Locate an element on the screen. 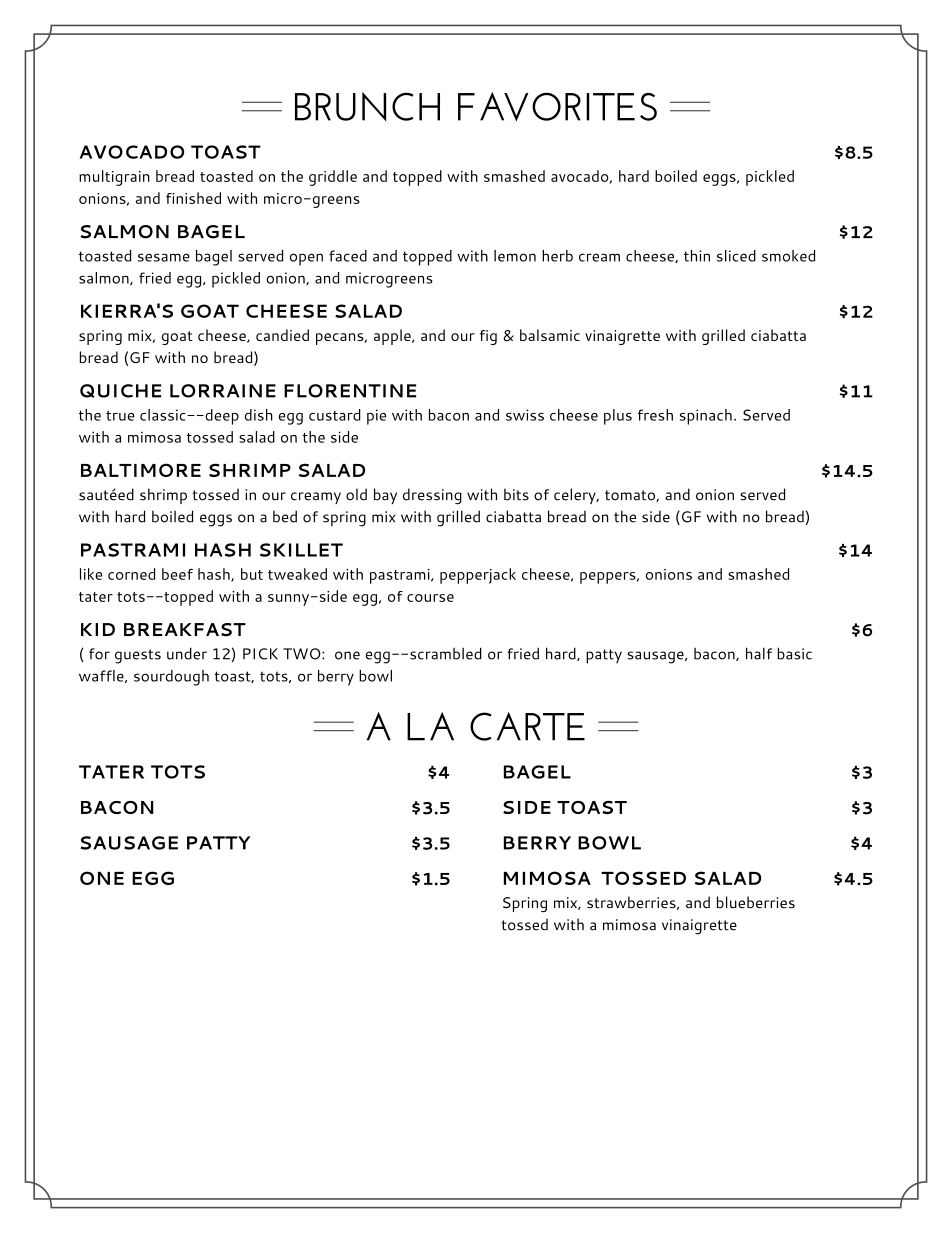 The image size is (952, 1233). guests is located at coordinates (138, 656).
